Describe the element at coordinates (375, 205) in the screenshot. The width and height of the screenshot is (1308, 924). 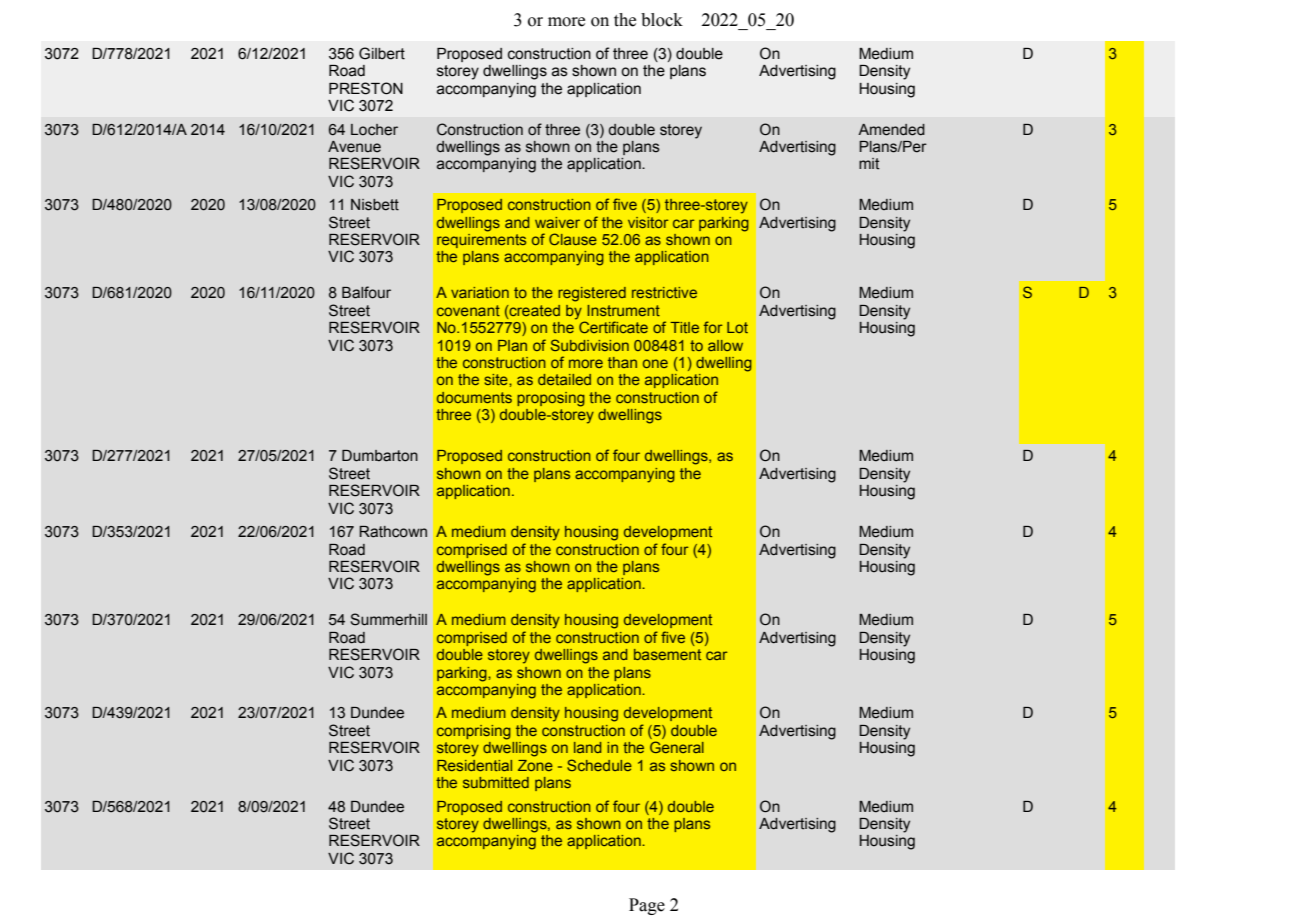
I see `Nisbett` at that location.
